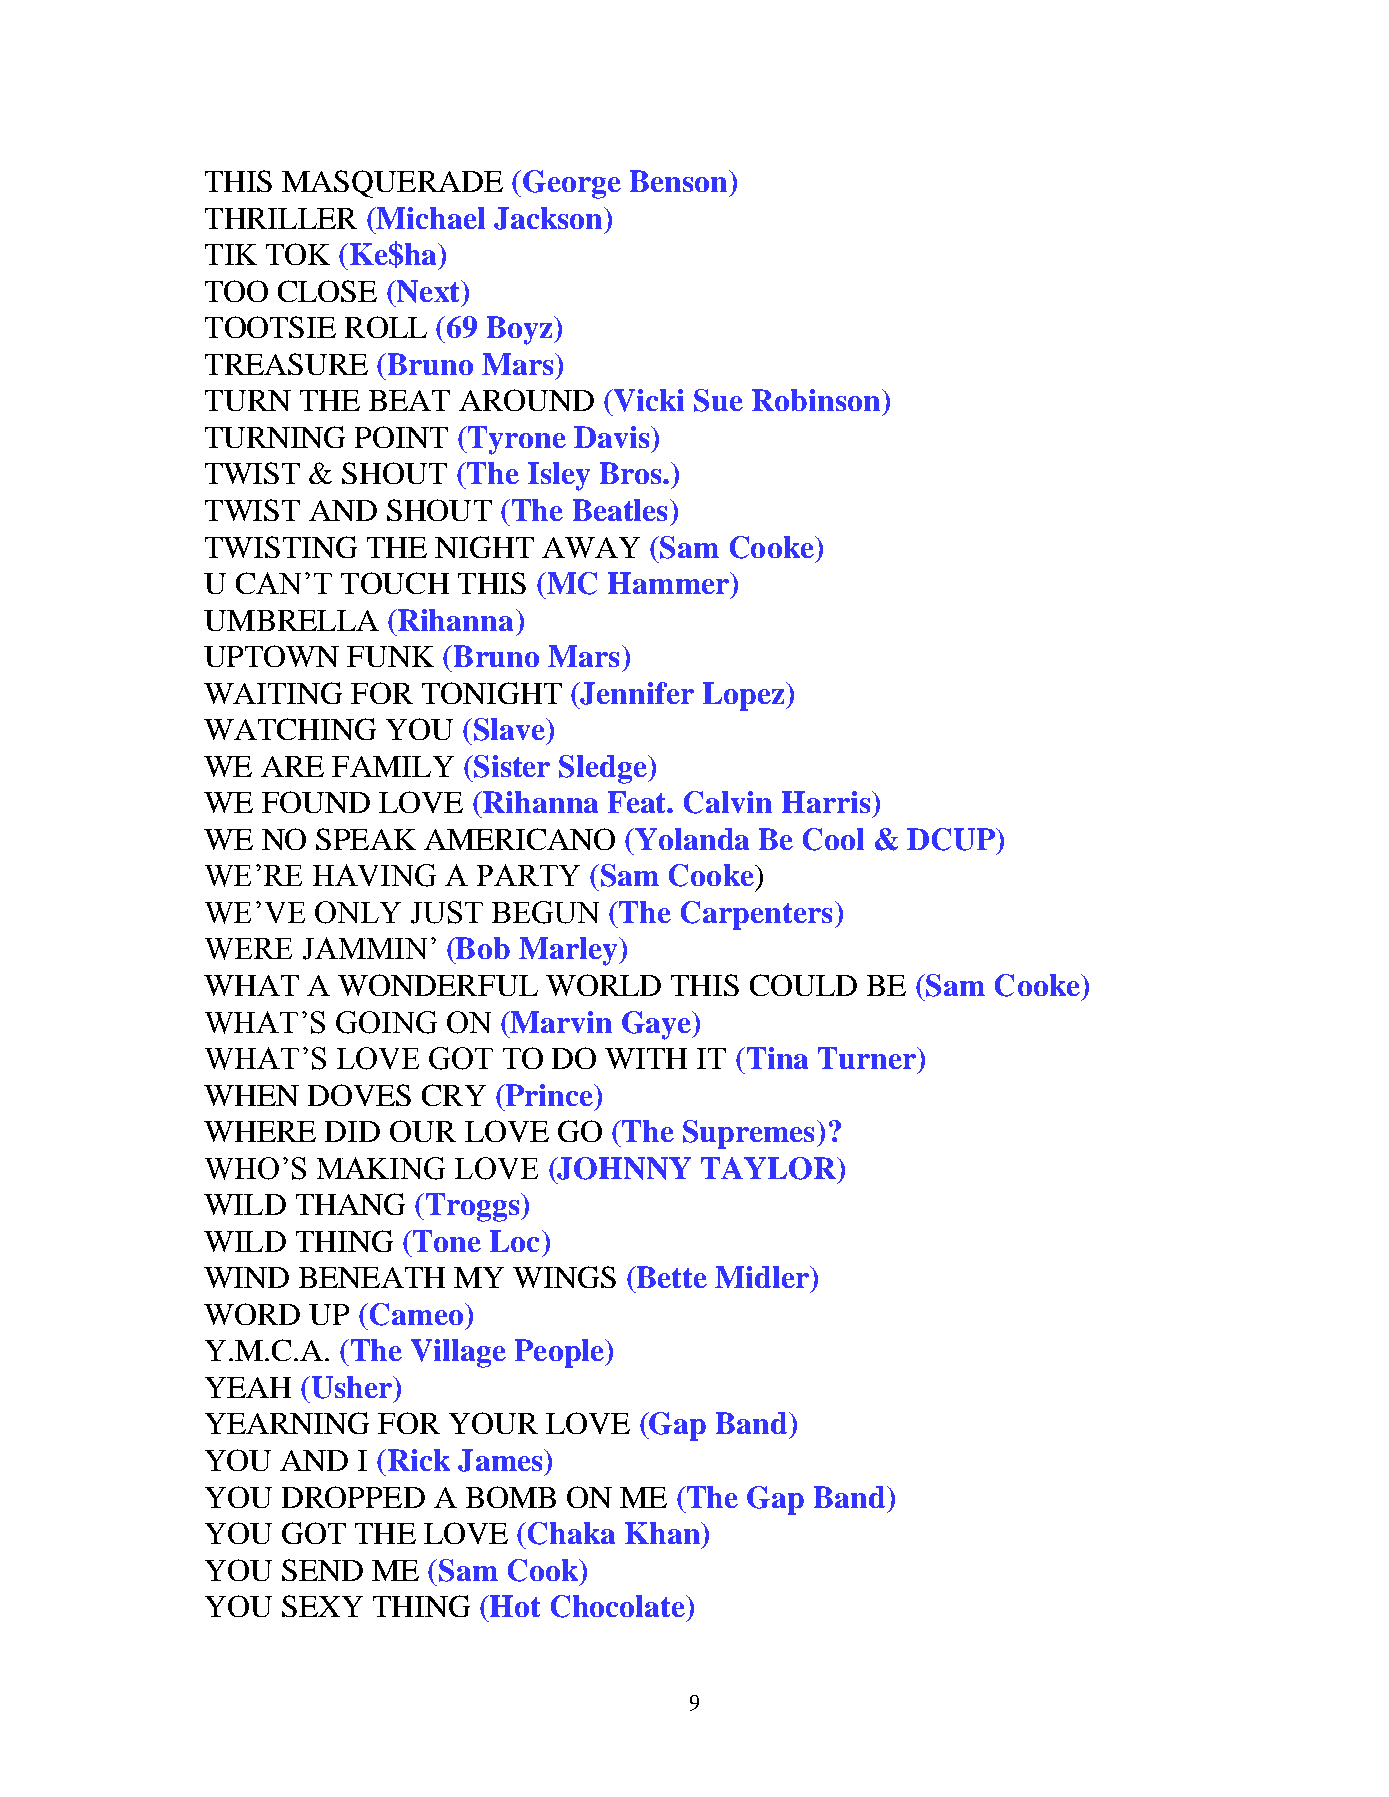  I want to click on TAYLOR, so click(770, 1168).
